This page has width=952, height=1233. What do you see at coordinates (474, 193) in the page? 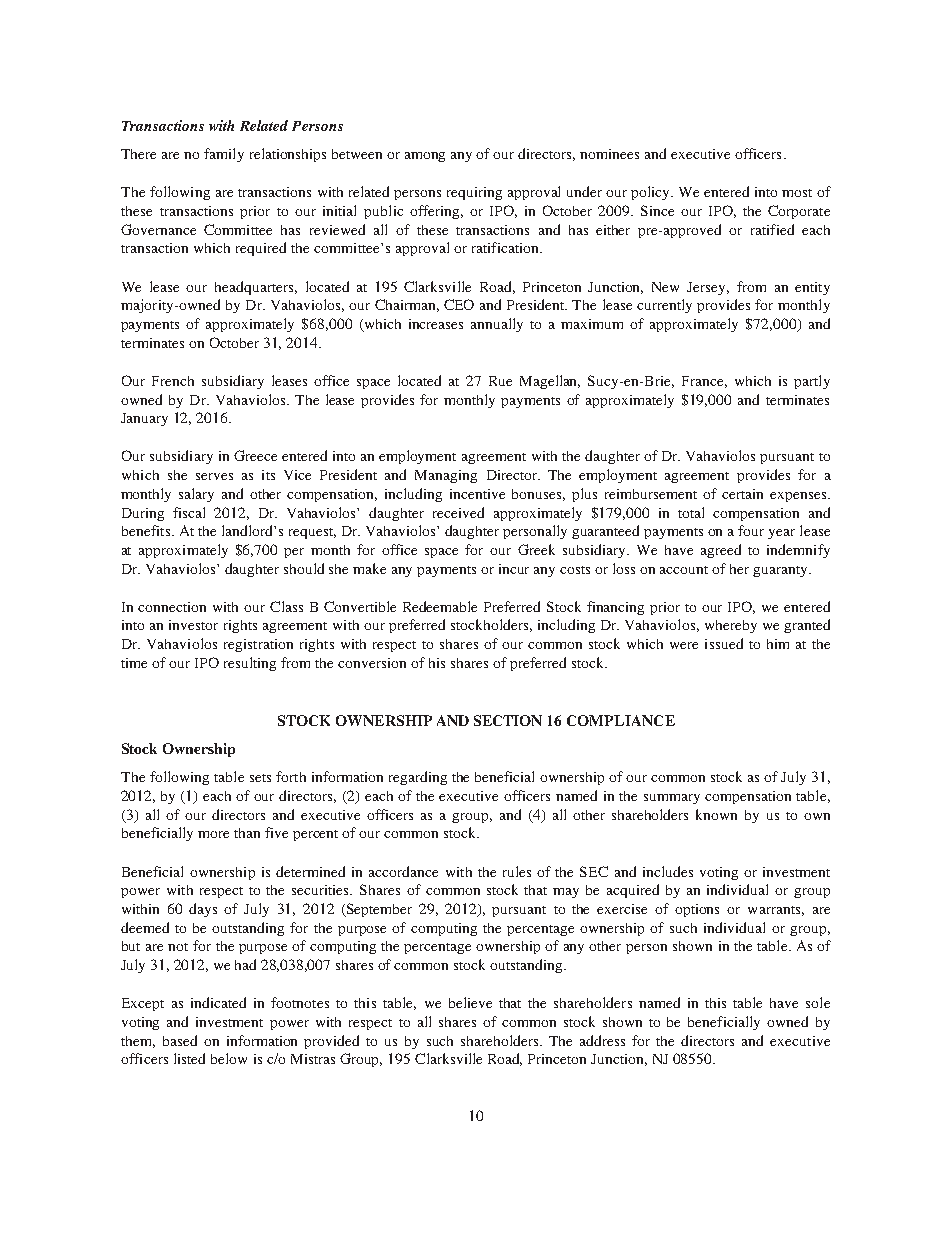
I see `requiring` at bounding box center [474, 193].
